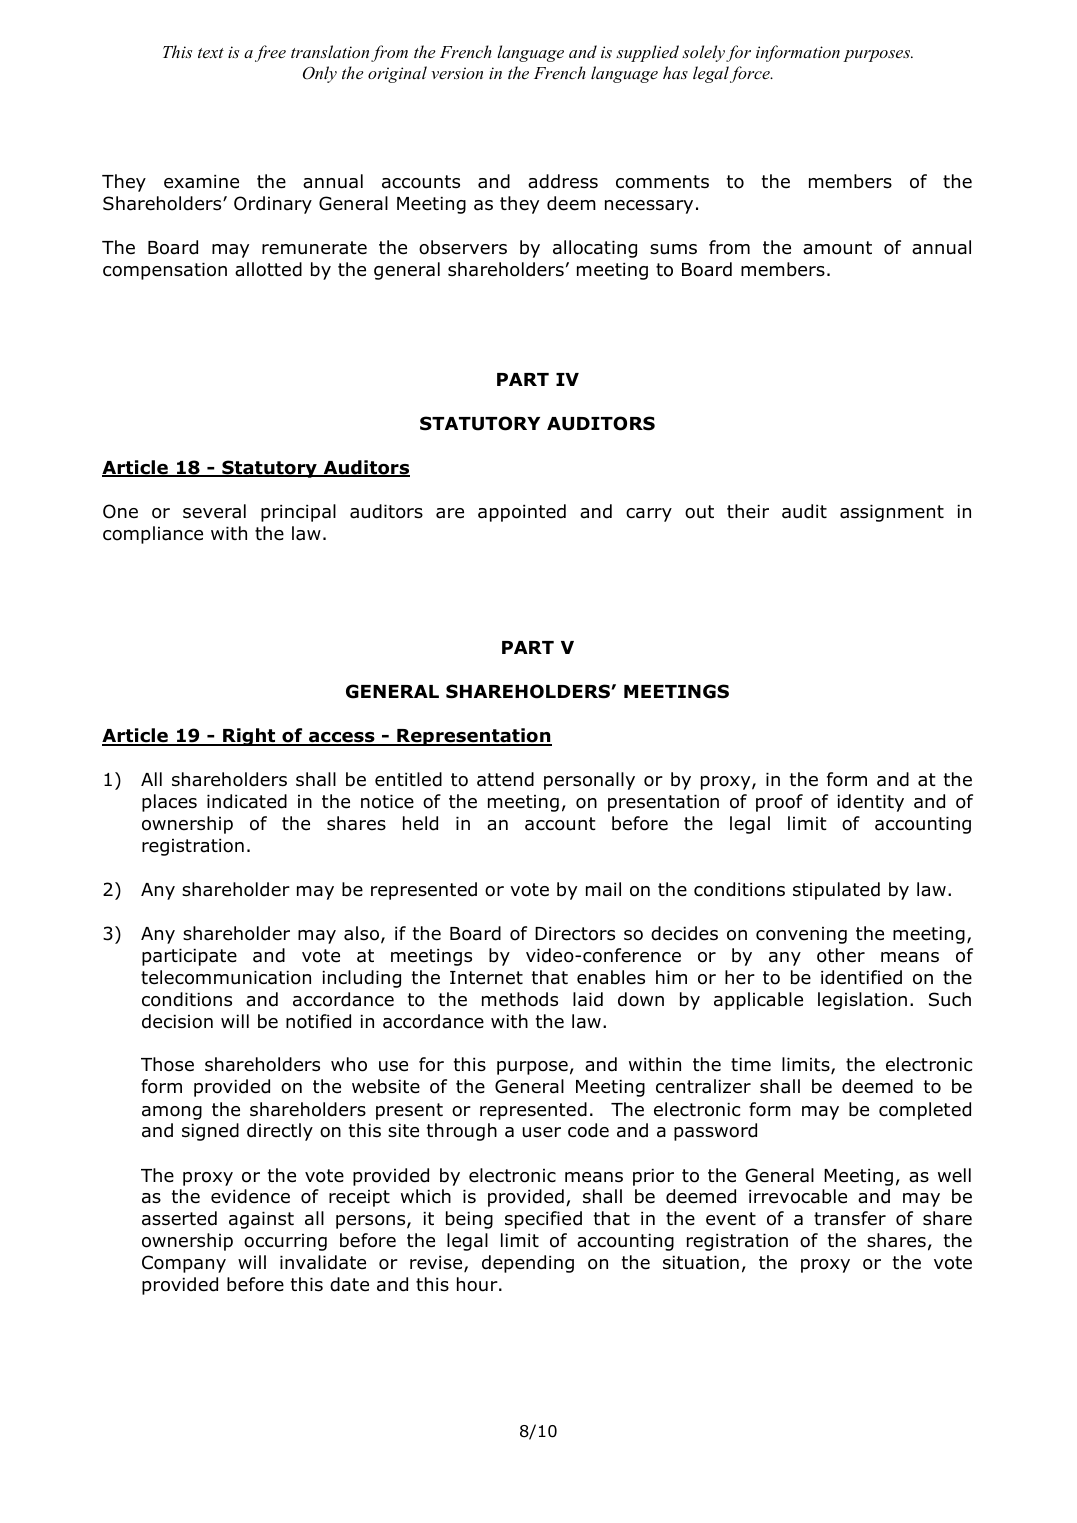 Image resolution: width=1077 pixels, height=1523 pixels. Describe the element at coordinates (214, 511) in the screenshot. I see `several` at that location.
